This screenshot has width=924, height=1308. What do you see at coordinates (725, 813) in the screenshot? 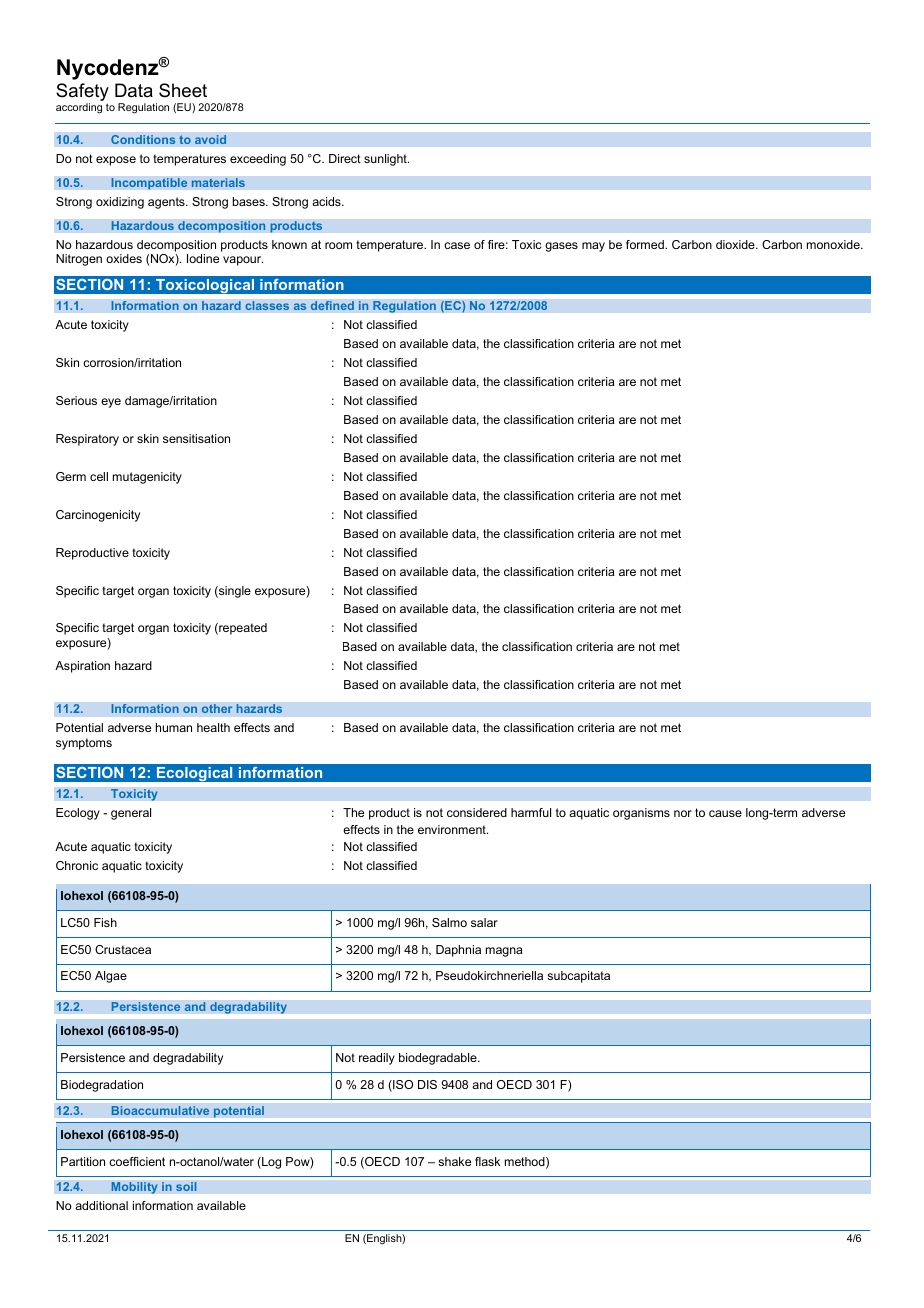
I see `cause` at bounding box center [725, 813].
